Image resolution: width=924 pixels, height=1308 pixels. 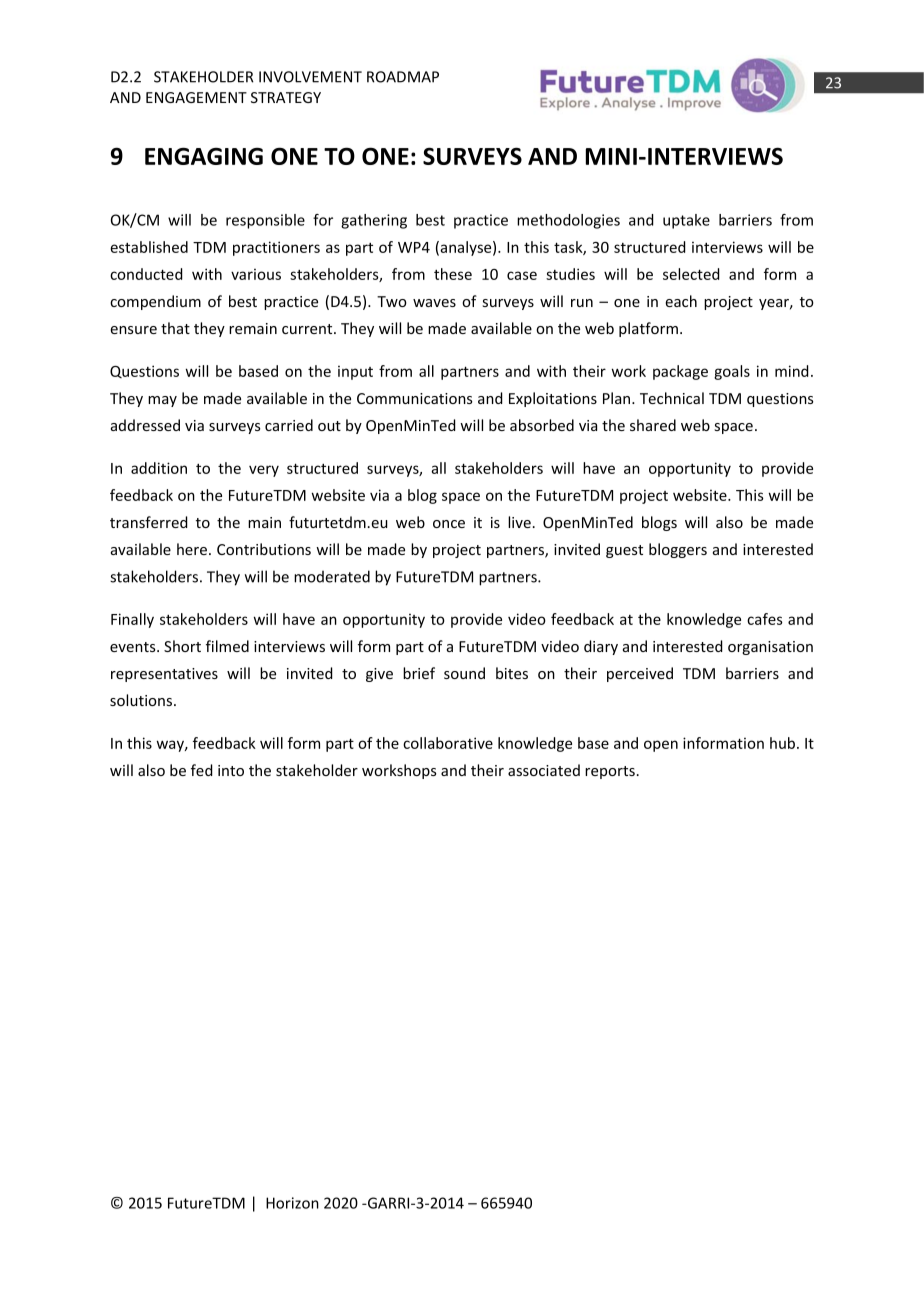 I want to click on uptake, so click(x=686, y=221).
